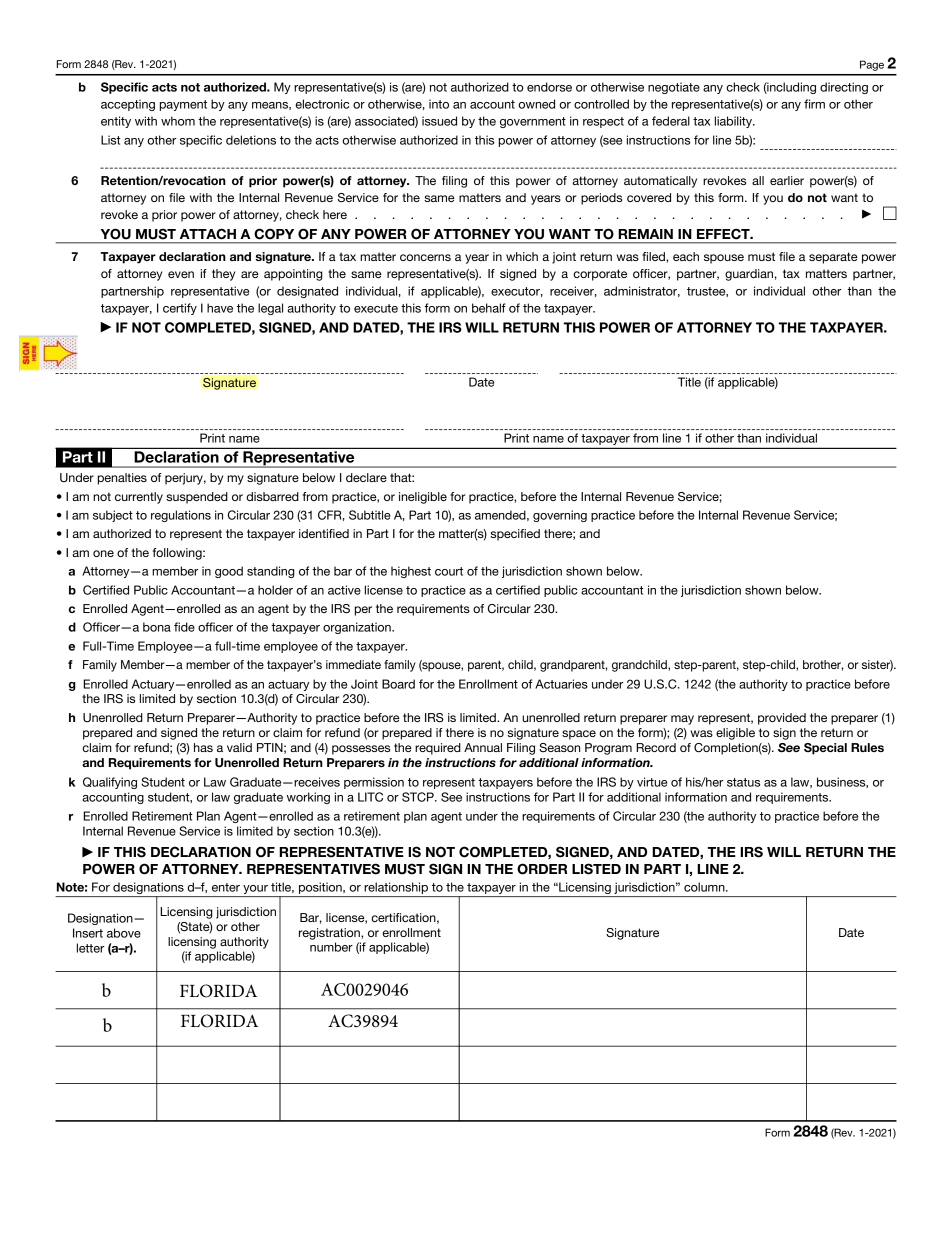 This screenshot has height=1233, width=952. Describe the element at coordinates (181, 516) in the screenshot. I see `regulations` at that location.
